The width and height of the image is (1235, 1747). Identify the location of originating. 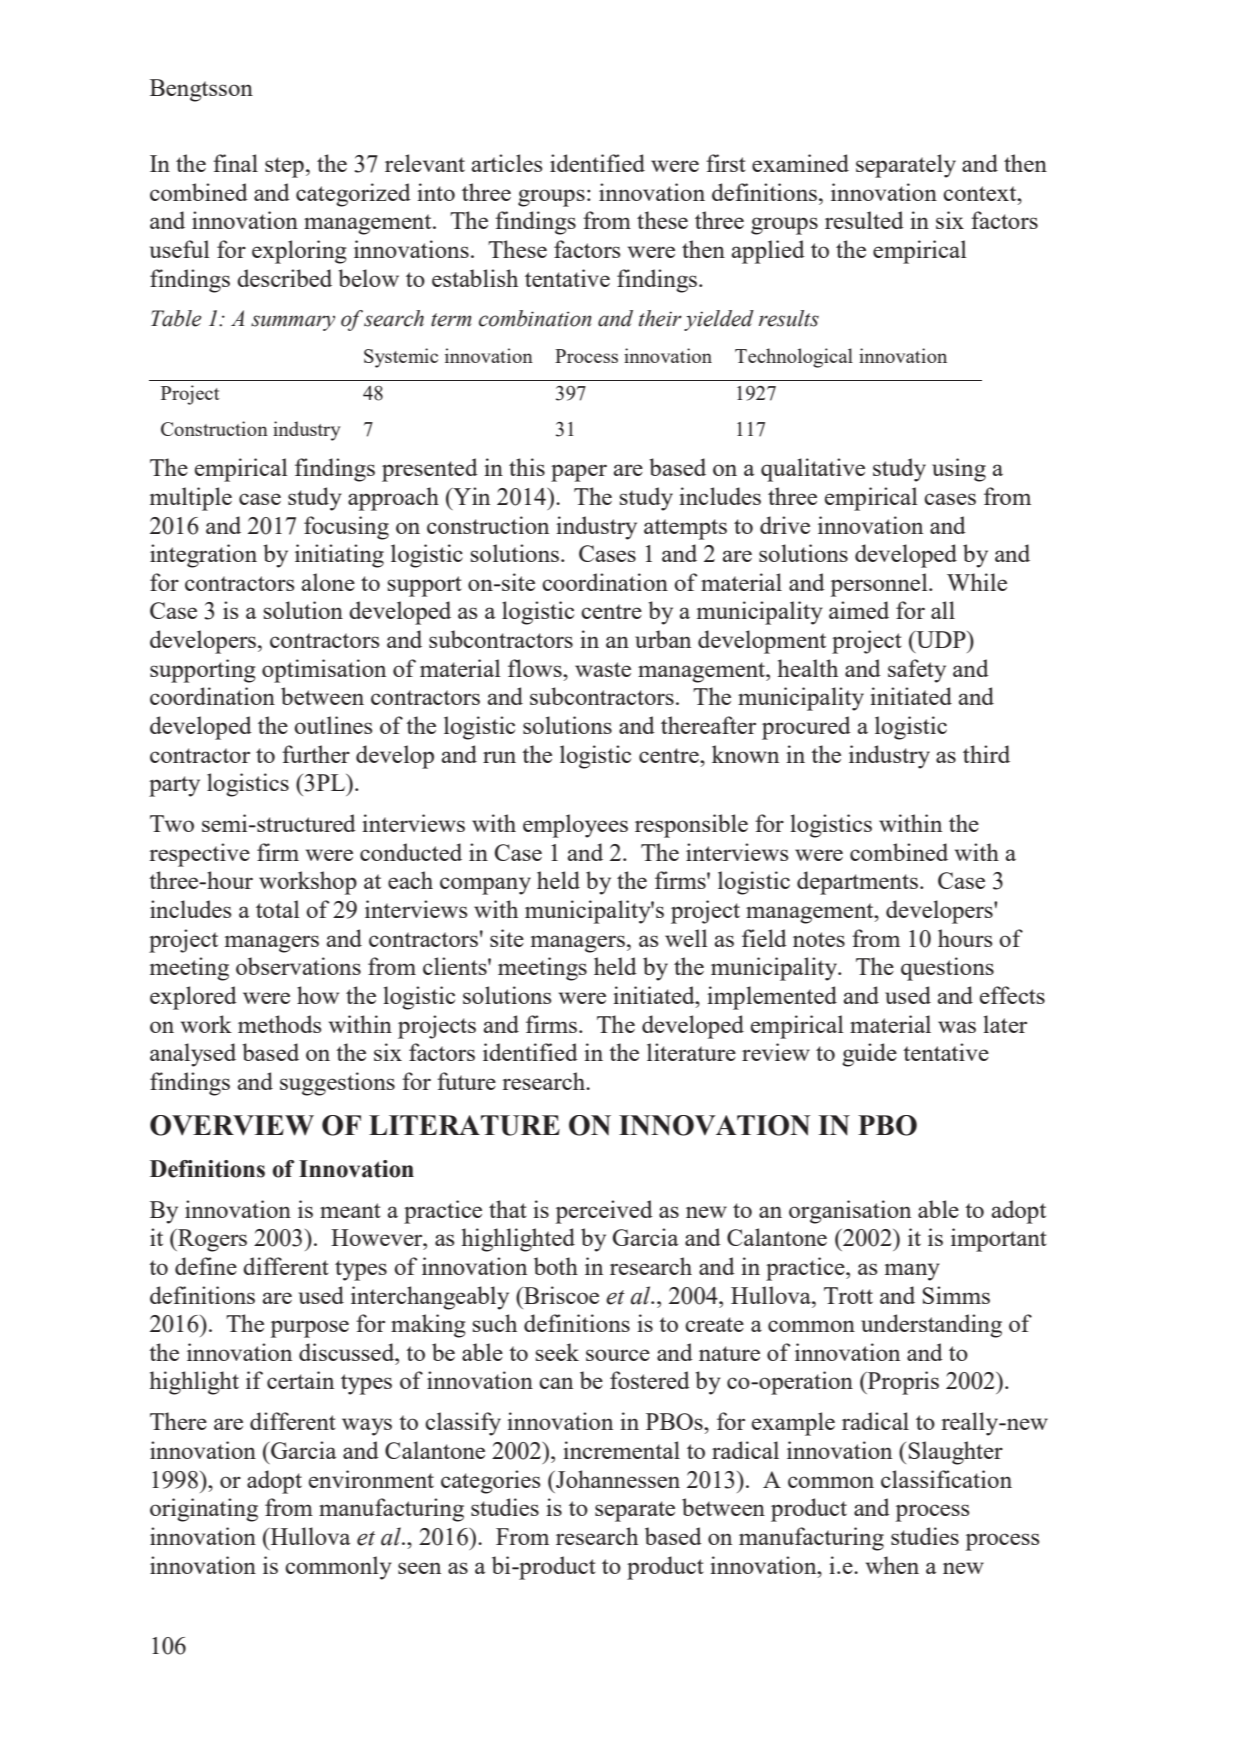
(204, 1510).
